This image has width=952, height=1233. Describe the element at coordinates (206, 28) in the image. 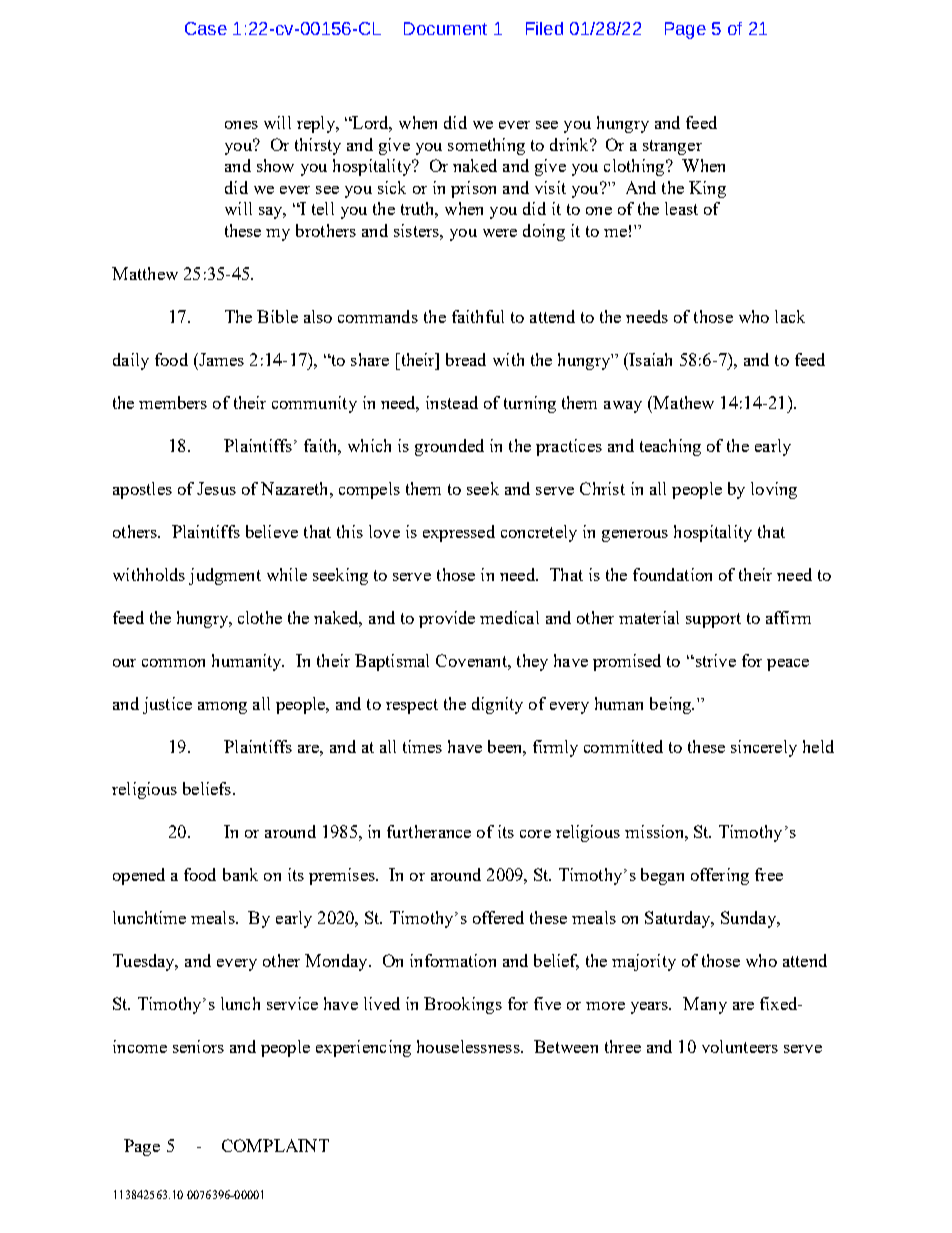

I see `Case` at that location.
